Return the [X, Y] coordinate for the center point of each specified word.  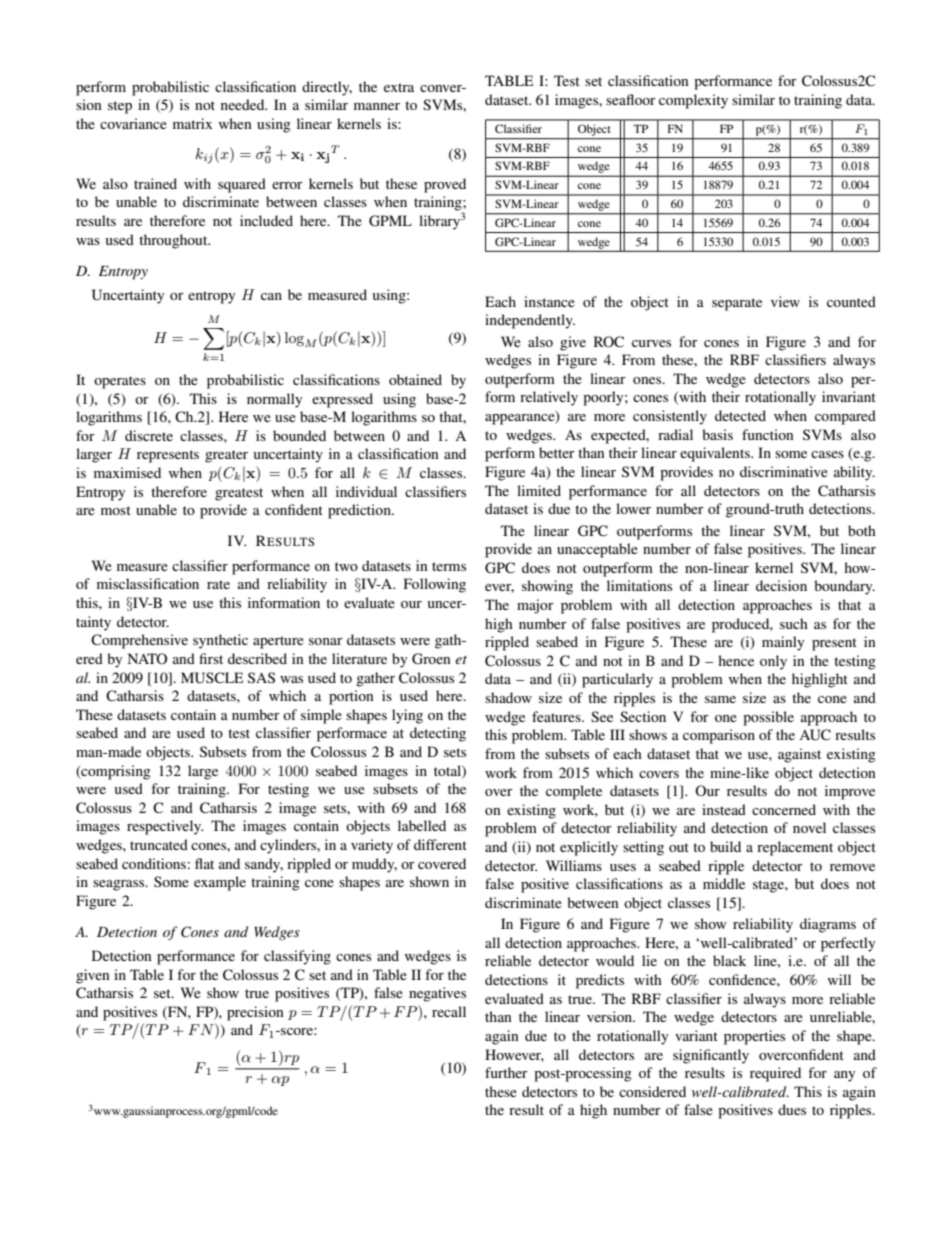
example [220, 883]
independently [530, 321]
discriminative [784, 471]
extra [399, 87]
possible [768, 718]
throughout [174, 241]
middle [724, 883]
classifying [297, 957]
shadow [508, 697]
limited [539, 490]
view [785, 301]
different [440, 844]
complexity [693, 101]
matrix [192, 123]
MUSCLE [212, 678]
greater [226, 456]
